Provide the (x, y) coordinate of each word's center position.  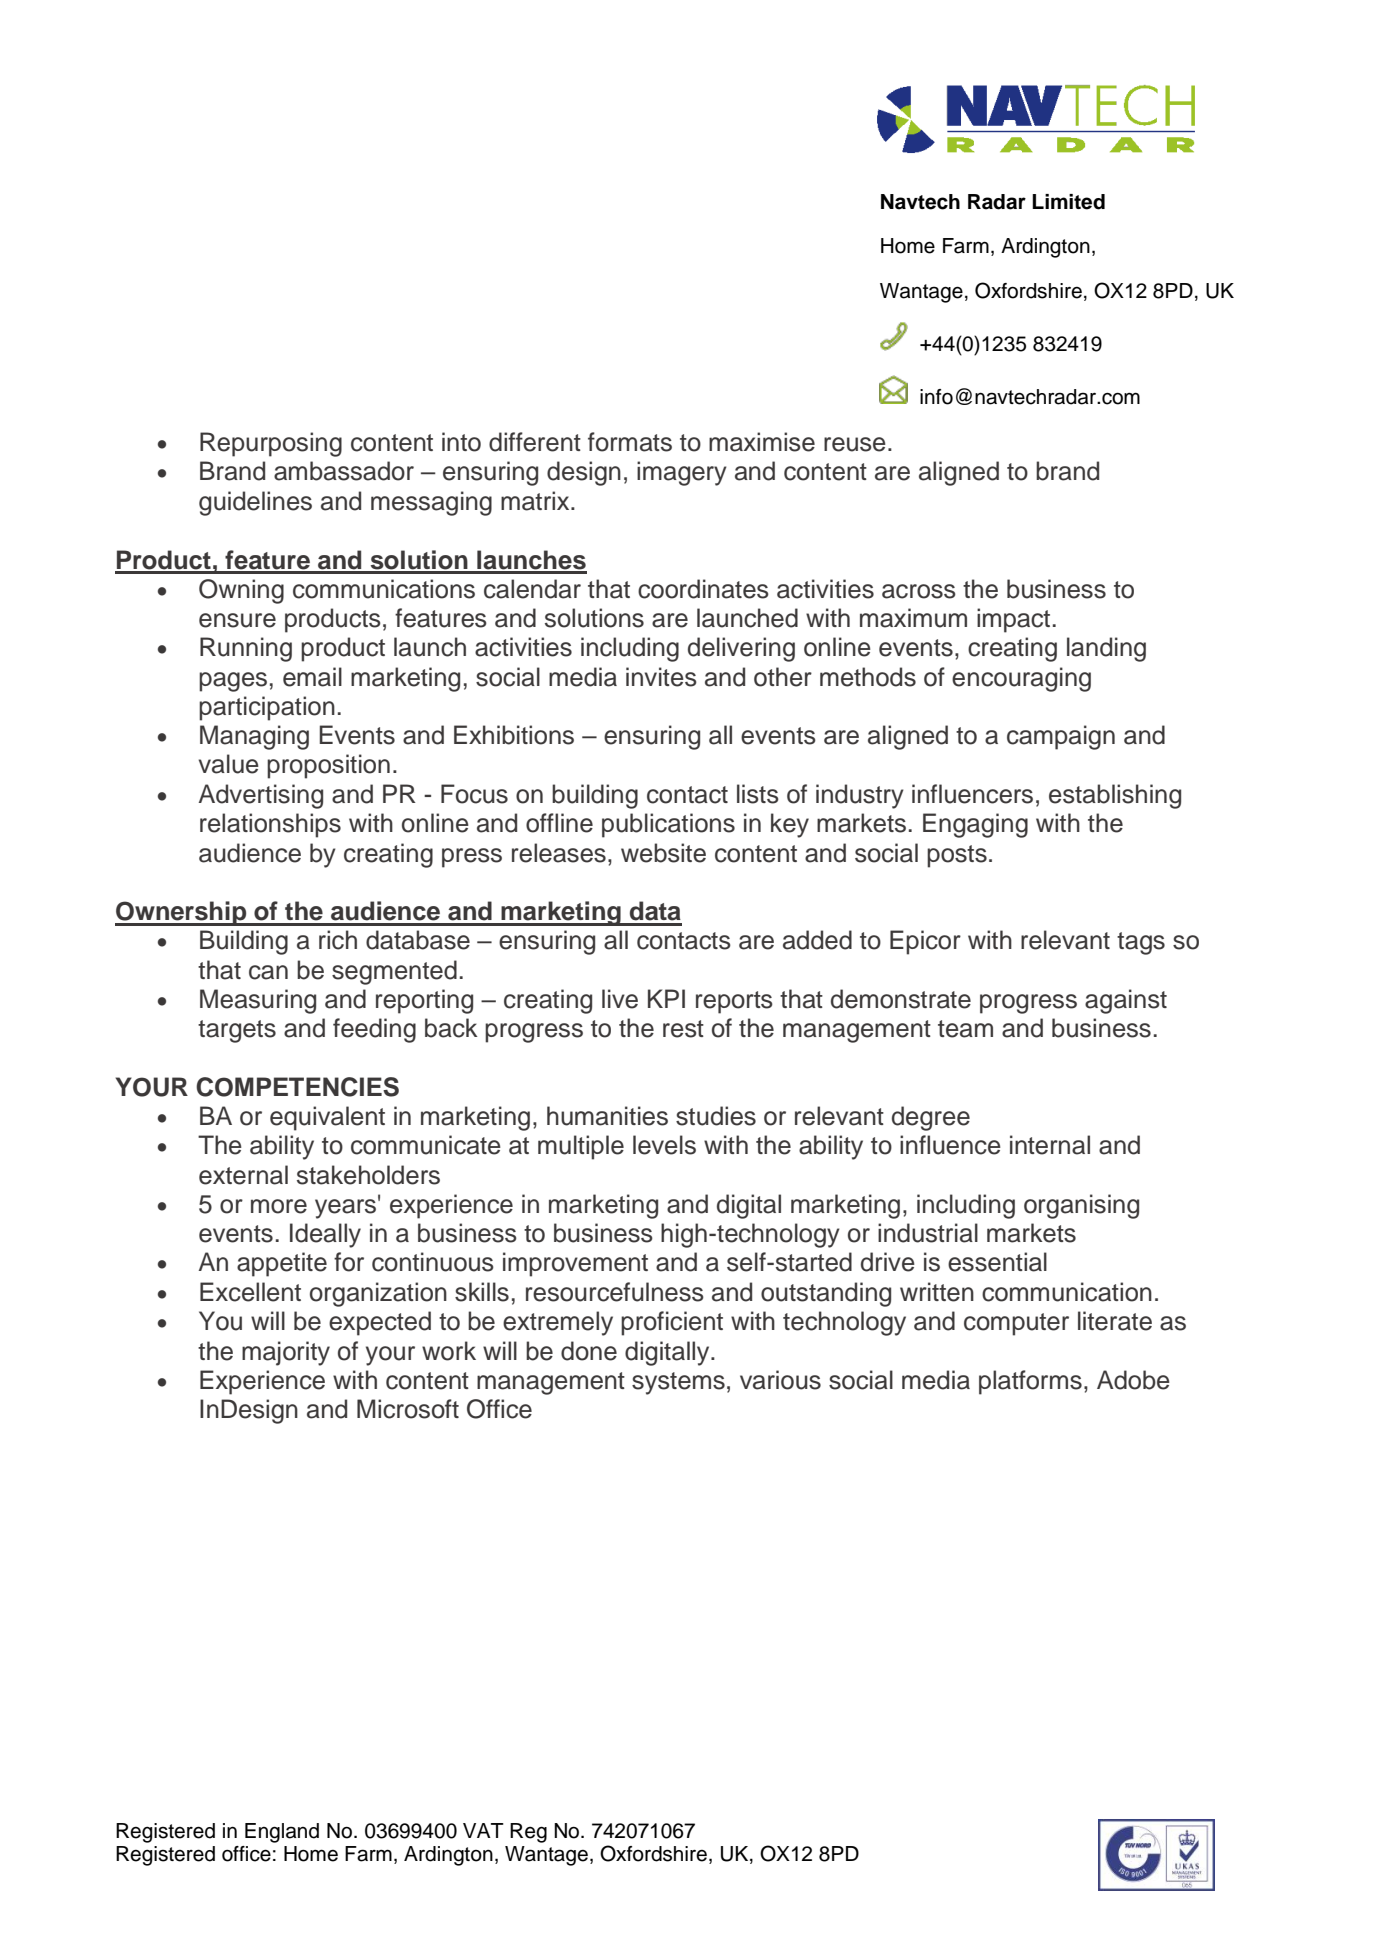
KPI (666, 998)
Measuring (258, 1001)
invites (661, 677)
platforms (1030, 1382)
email (312, 677)
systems (678, 1383)
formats (630, 442)
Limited (1068, 202)
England (282, 1833)
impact (1013, 620)
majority (286, 1353)
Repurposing (271, 444)
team (965, 1029)
